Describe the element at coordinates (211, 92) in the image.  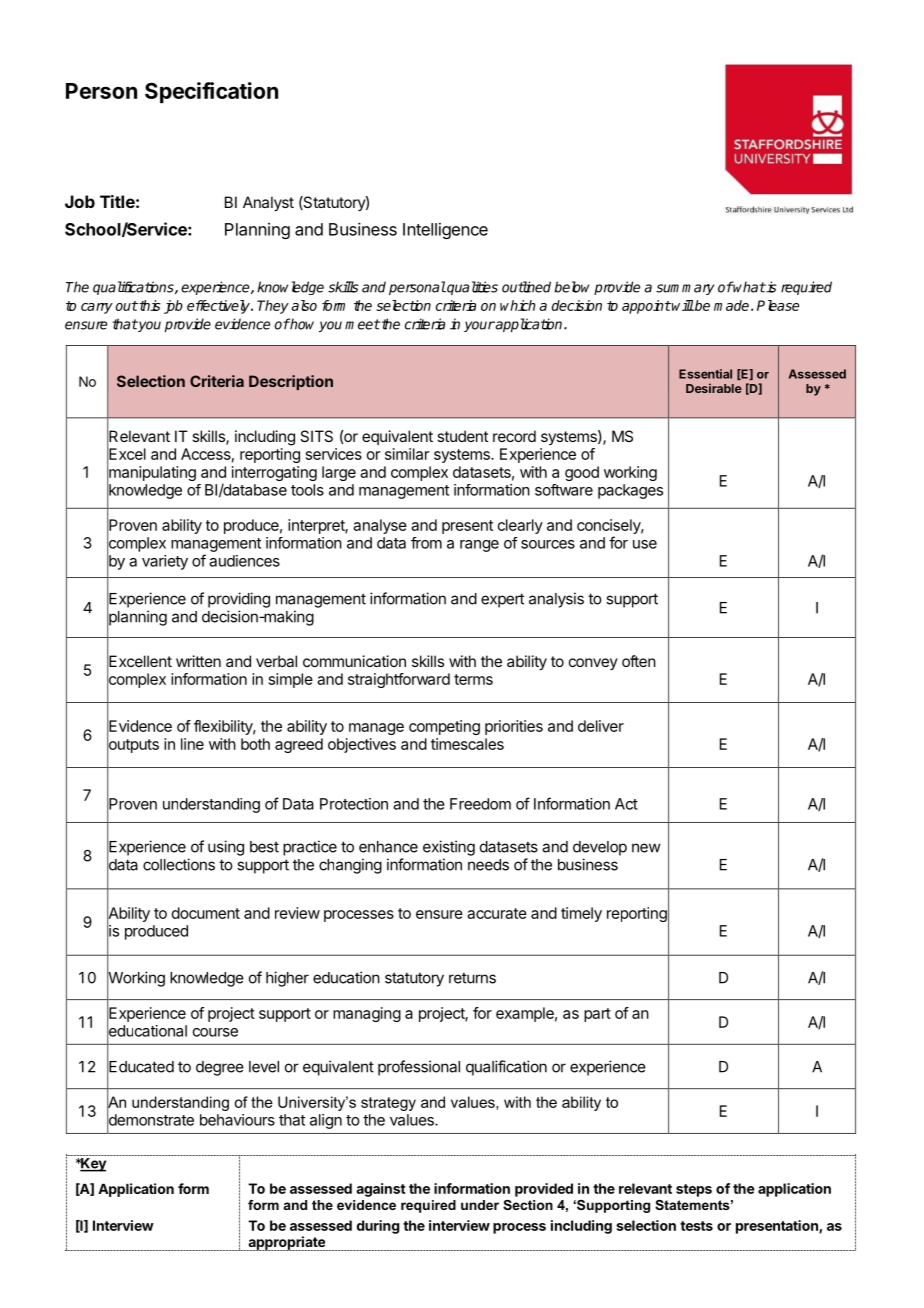
I see `Specification` at that location.
